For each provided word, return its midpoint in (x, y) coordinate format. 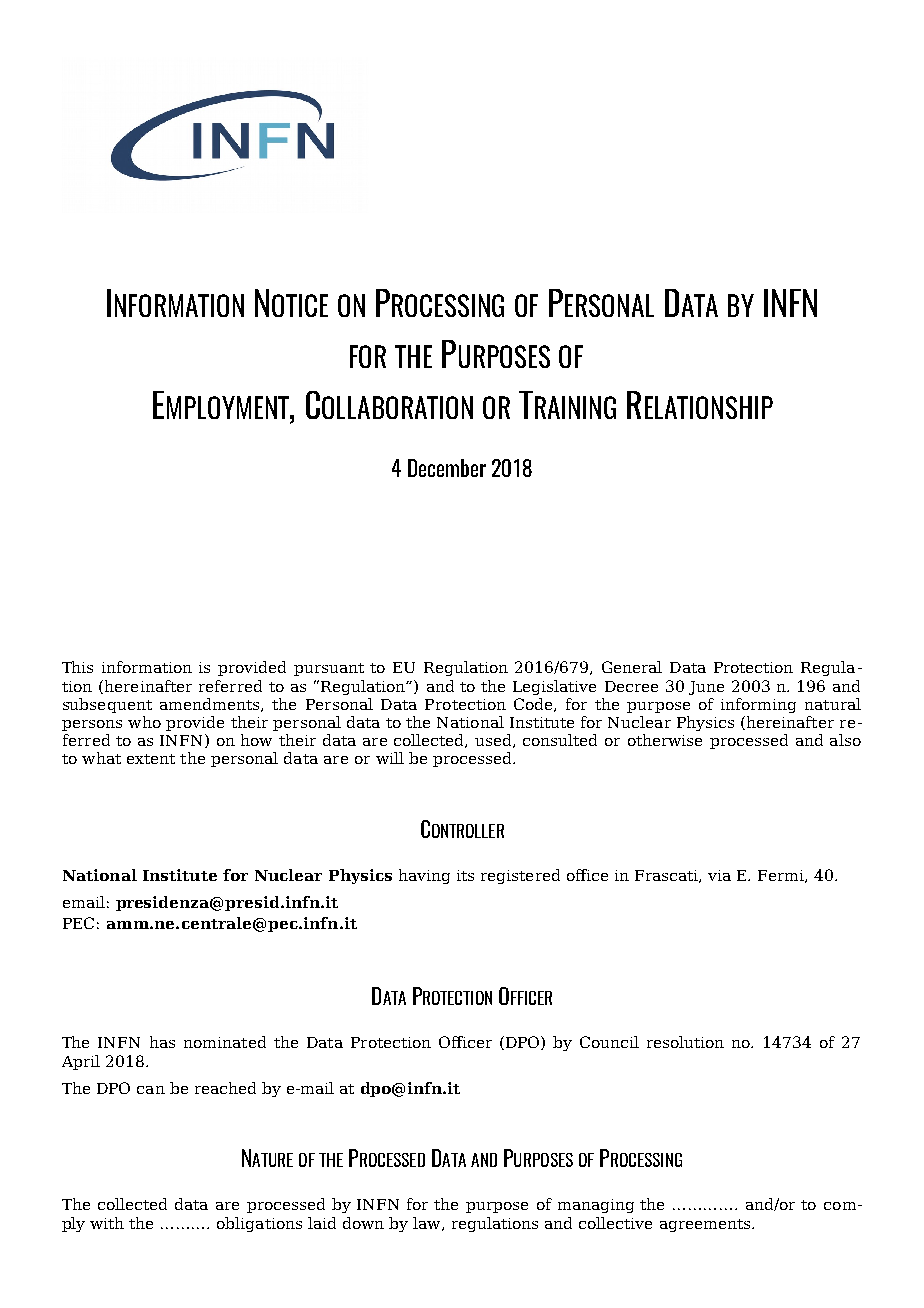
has (162, 1042)
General (632, 667)
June (706, 688)
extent (151, 759)
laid (322, 1223)
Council (609, 1042)
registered (520, 876)
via (719, 875)
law (428, 1224)
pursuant (329, 669)
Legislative (554, 687)
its (465, 875)
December (447, 468)
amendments (211, 705)
